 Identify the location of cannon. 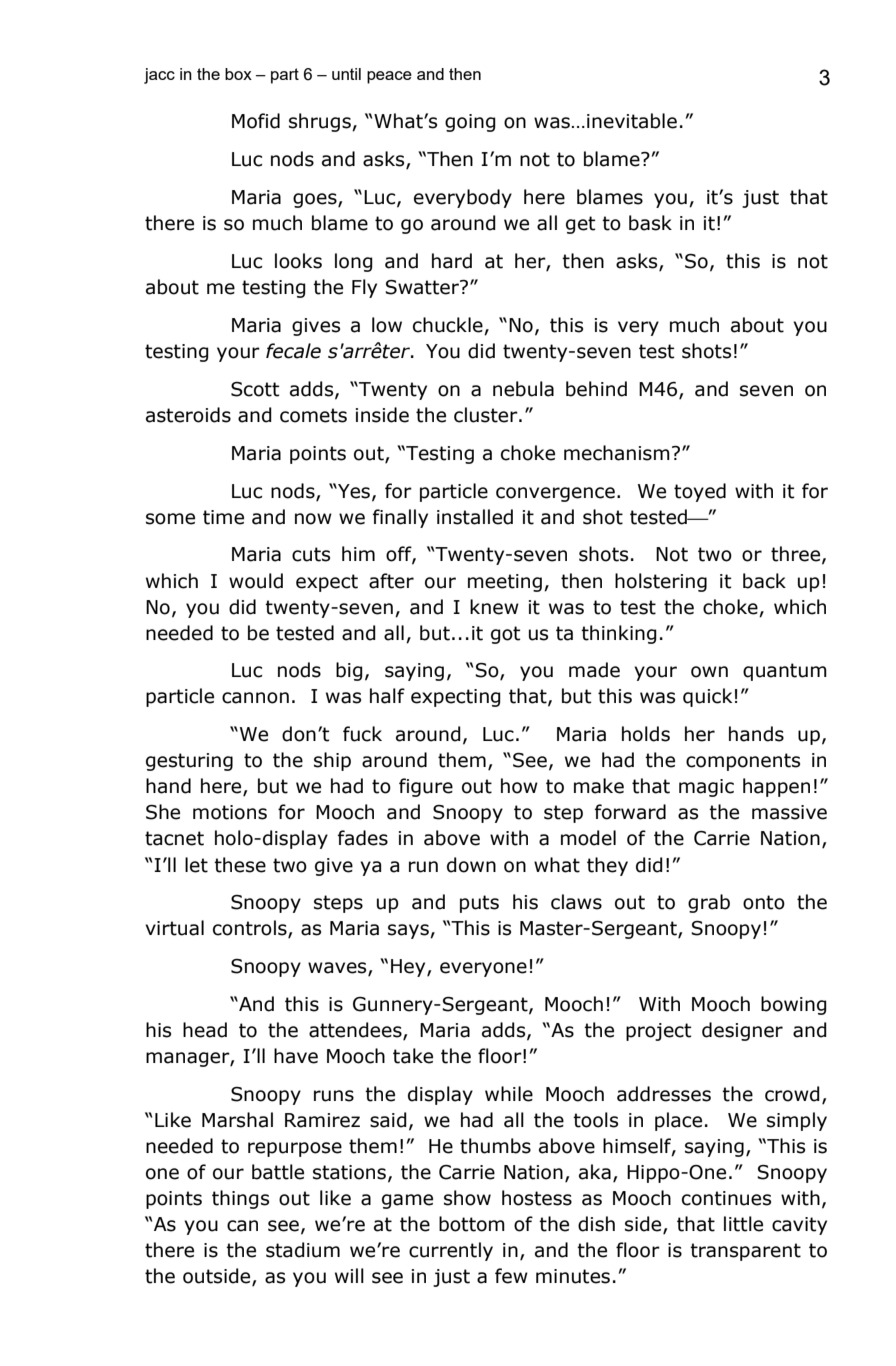
(255, 698).
